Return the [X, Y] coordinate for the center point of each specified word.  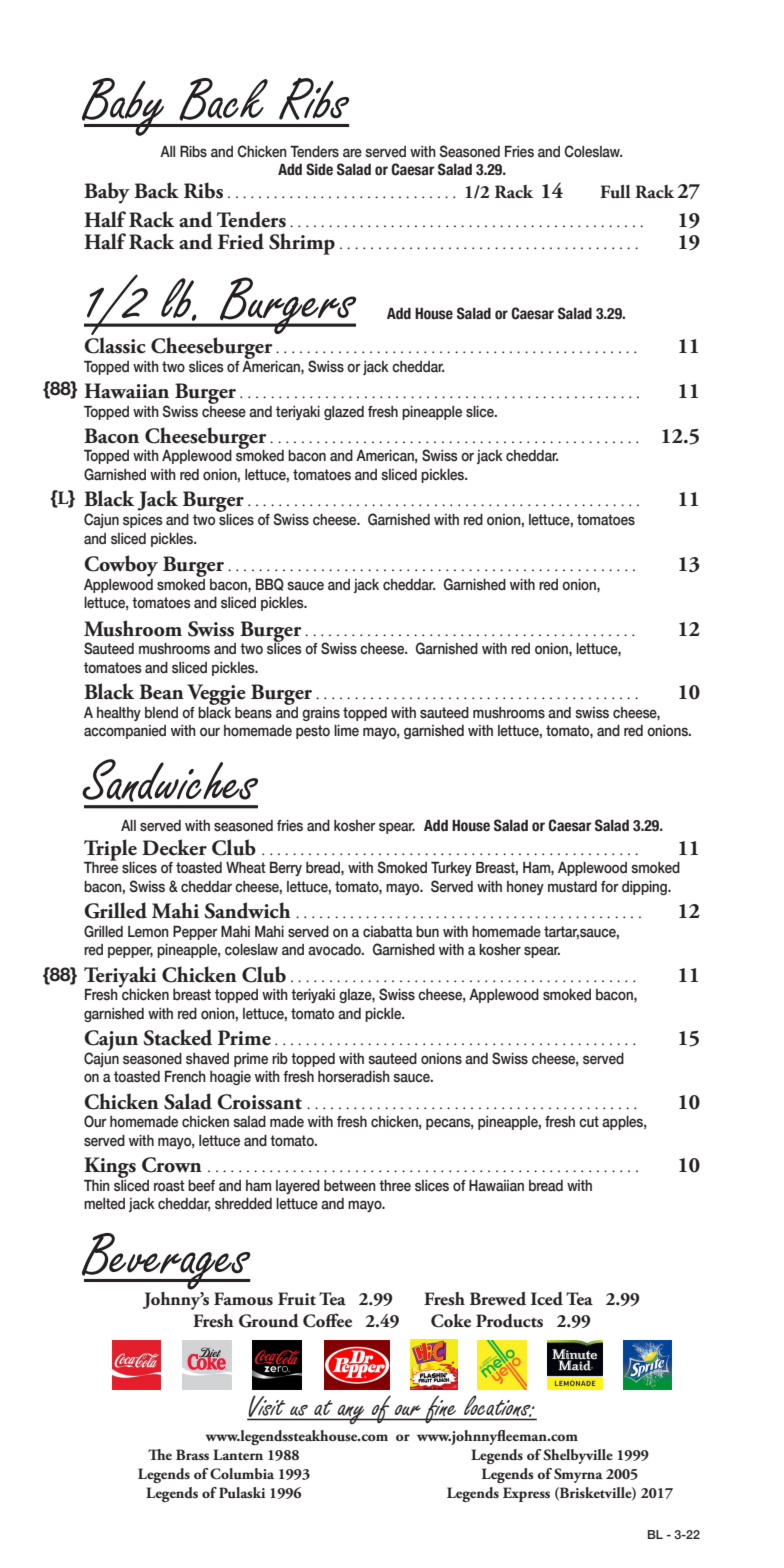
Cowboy [121, 566]
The [160, 1454]
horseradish [354, 1077]
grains [321, 714]
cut [589, 1122]
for [610, 887]
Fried [241, 241]
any [351, 1415]
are [352, 153]
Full [615, 192]
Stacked [177, 1037]
